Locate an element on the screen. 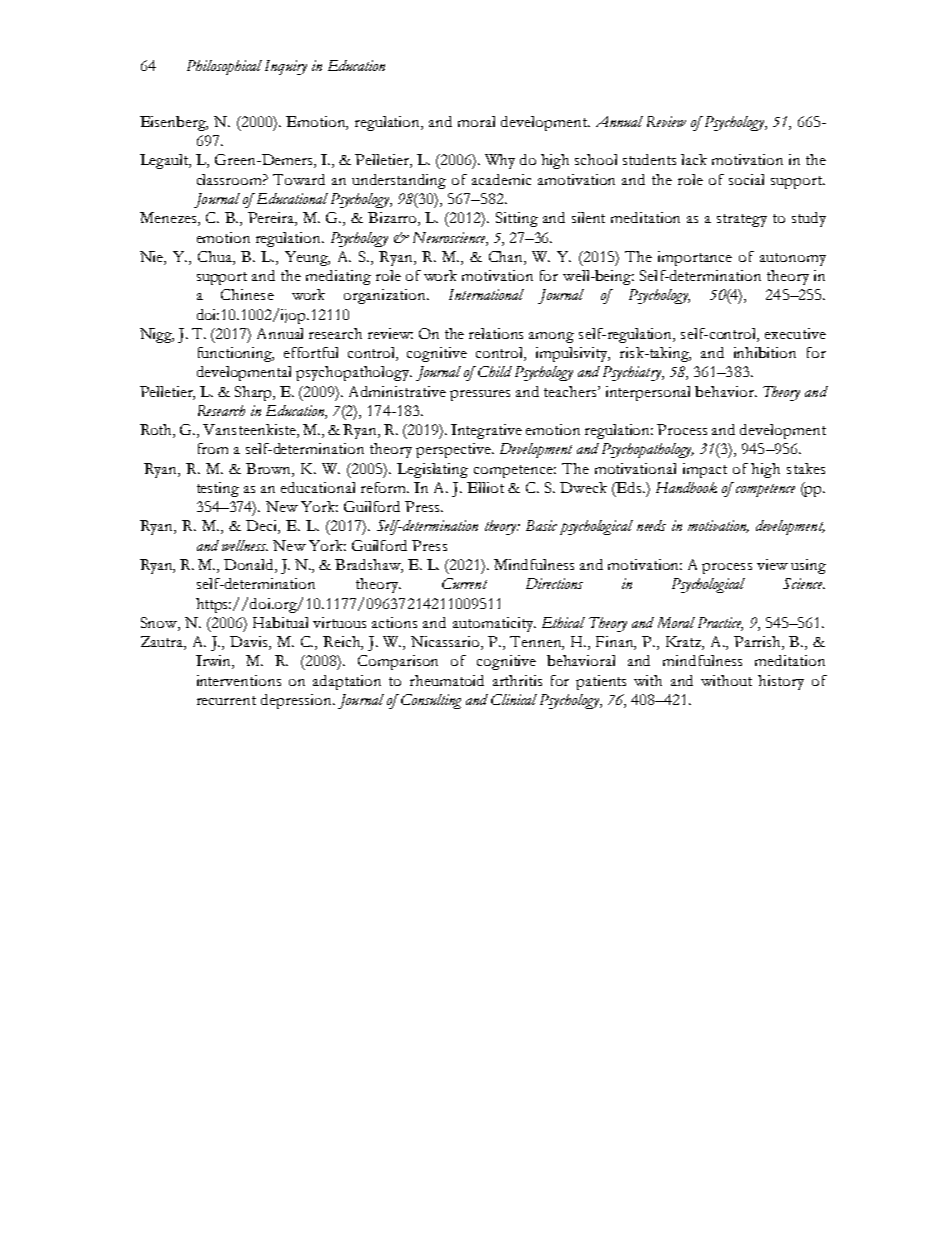 This screenshot has height=1233, width=952. lack is located at coordinates (694, 159).
